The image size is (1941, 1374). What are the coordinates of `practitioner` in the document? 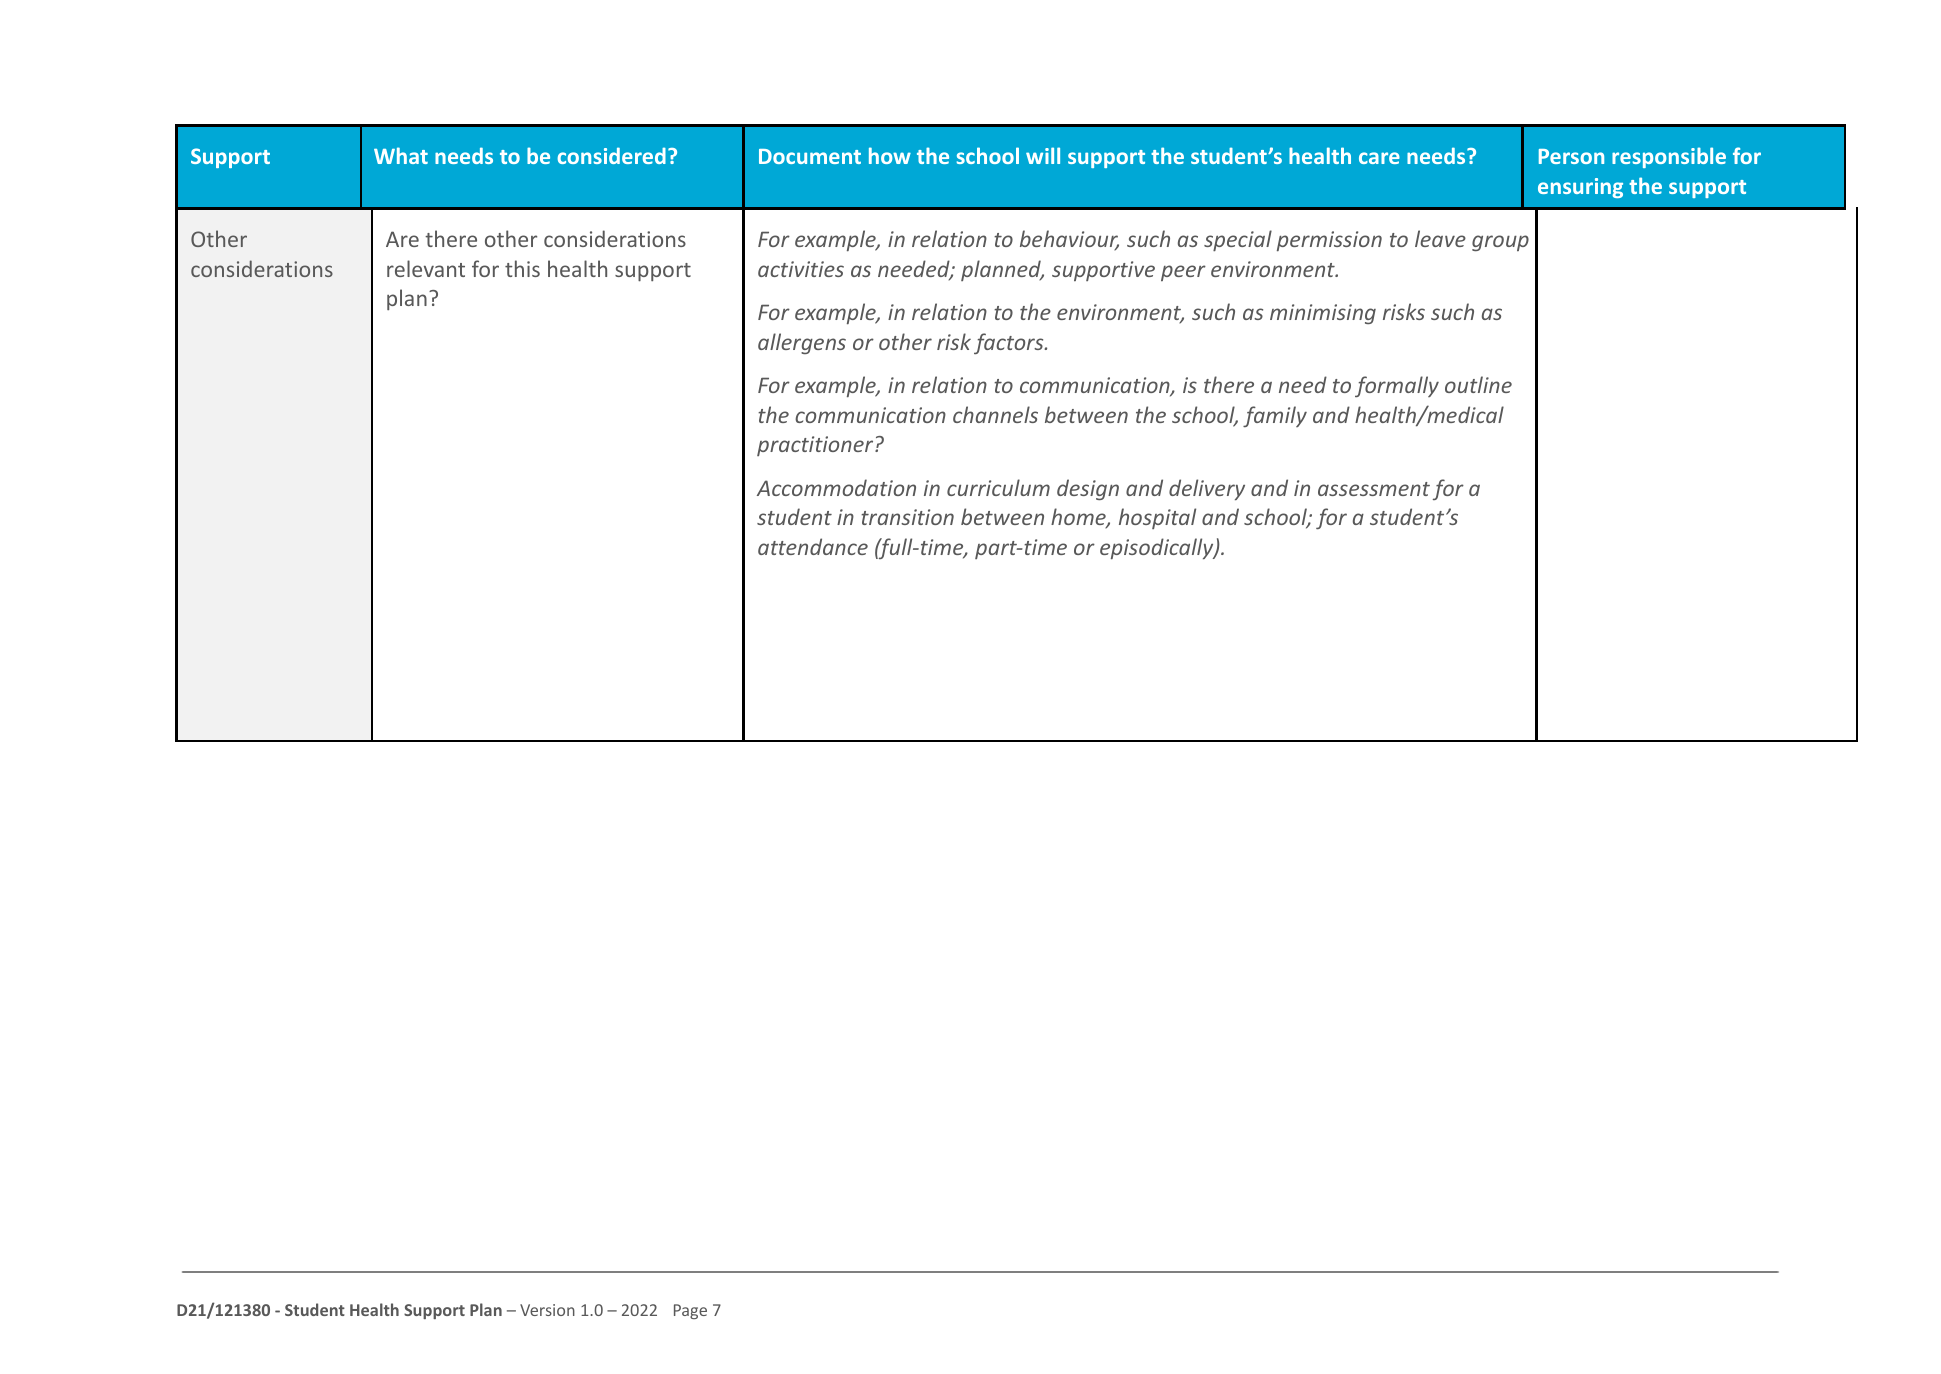 It's located at (816, 446).
